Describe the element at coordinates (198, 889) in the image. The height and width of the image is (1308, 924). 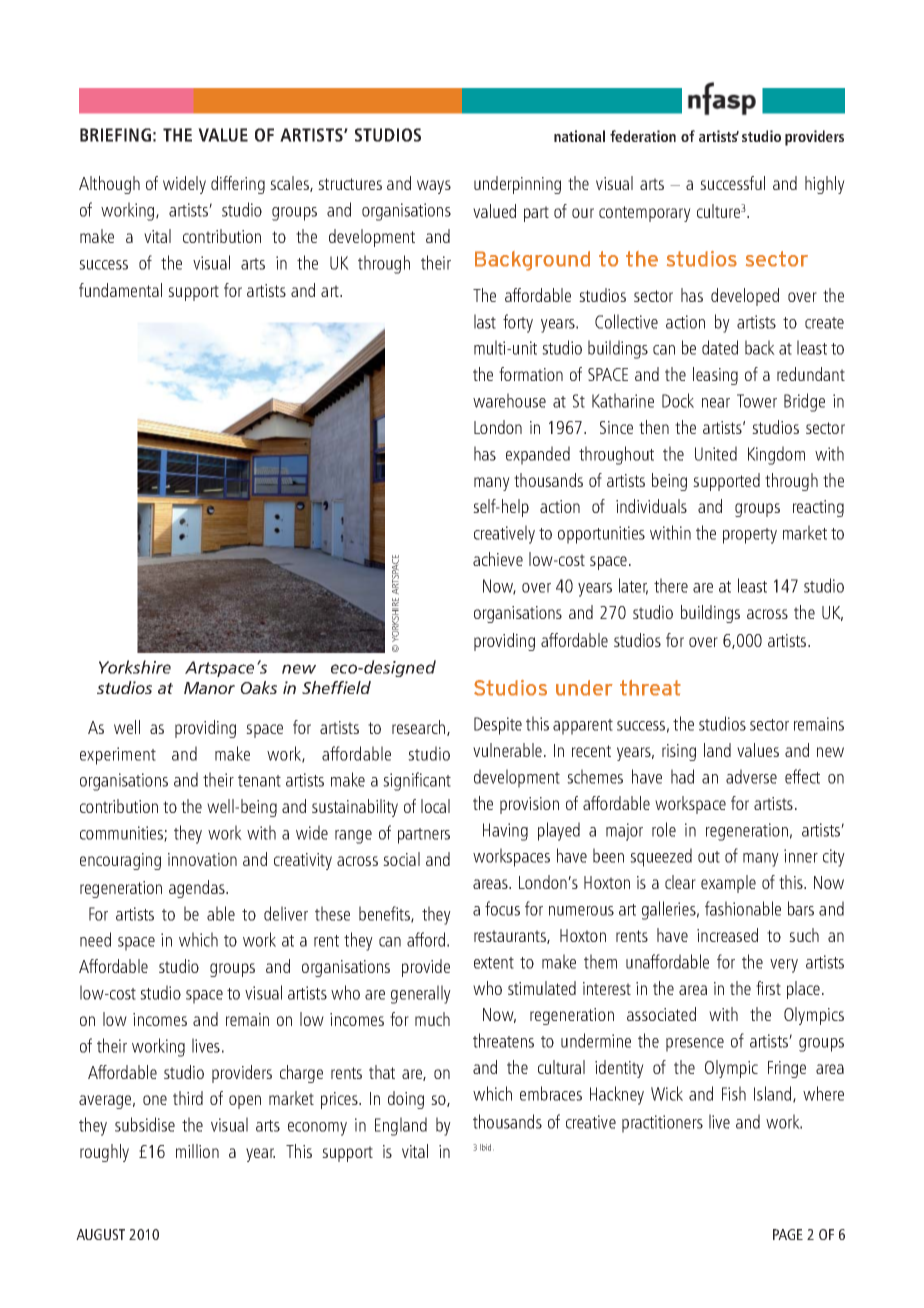
I see `agendas` at that location.
